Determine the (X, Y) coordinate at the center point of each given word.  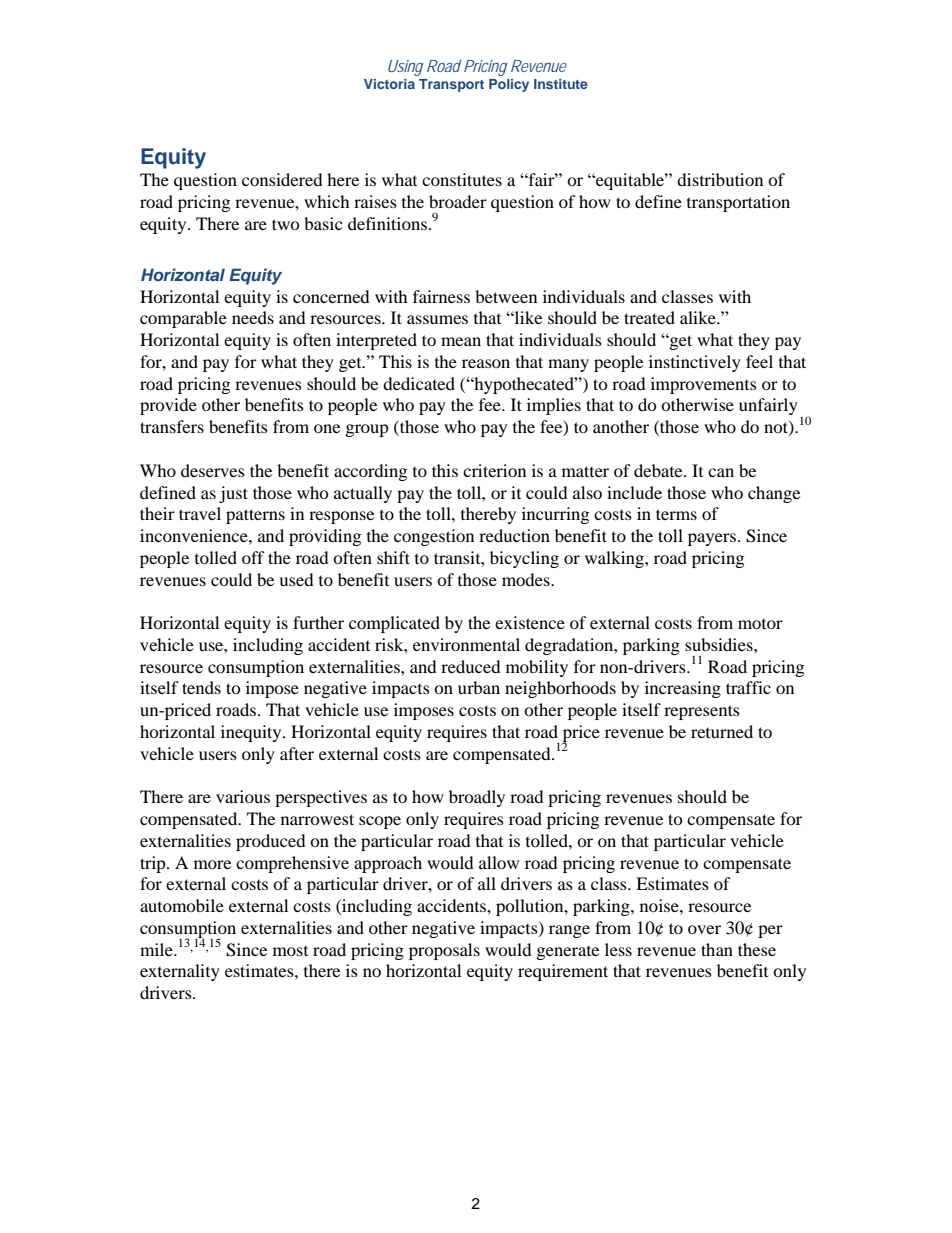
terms (676, 514)
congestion (434, 537)
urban (479, 687)
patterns (255, 516)
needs (253, 317)
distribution (720, 179)
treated (649, 317)
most (290, 951)
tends (201, 687)
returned (722, 731)
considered (282, 179)
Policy (509, 85)
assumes (437, 319)
